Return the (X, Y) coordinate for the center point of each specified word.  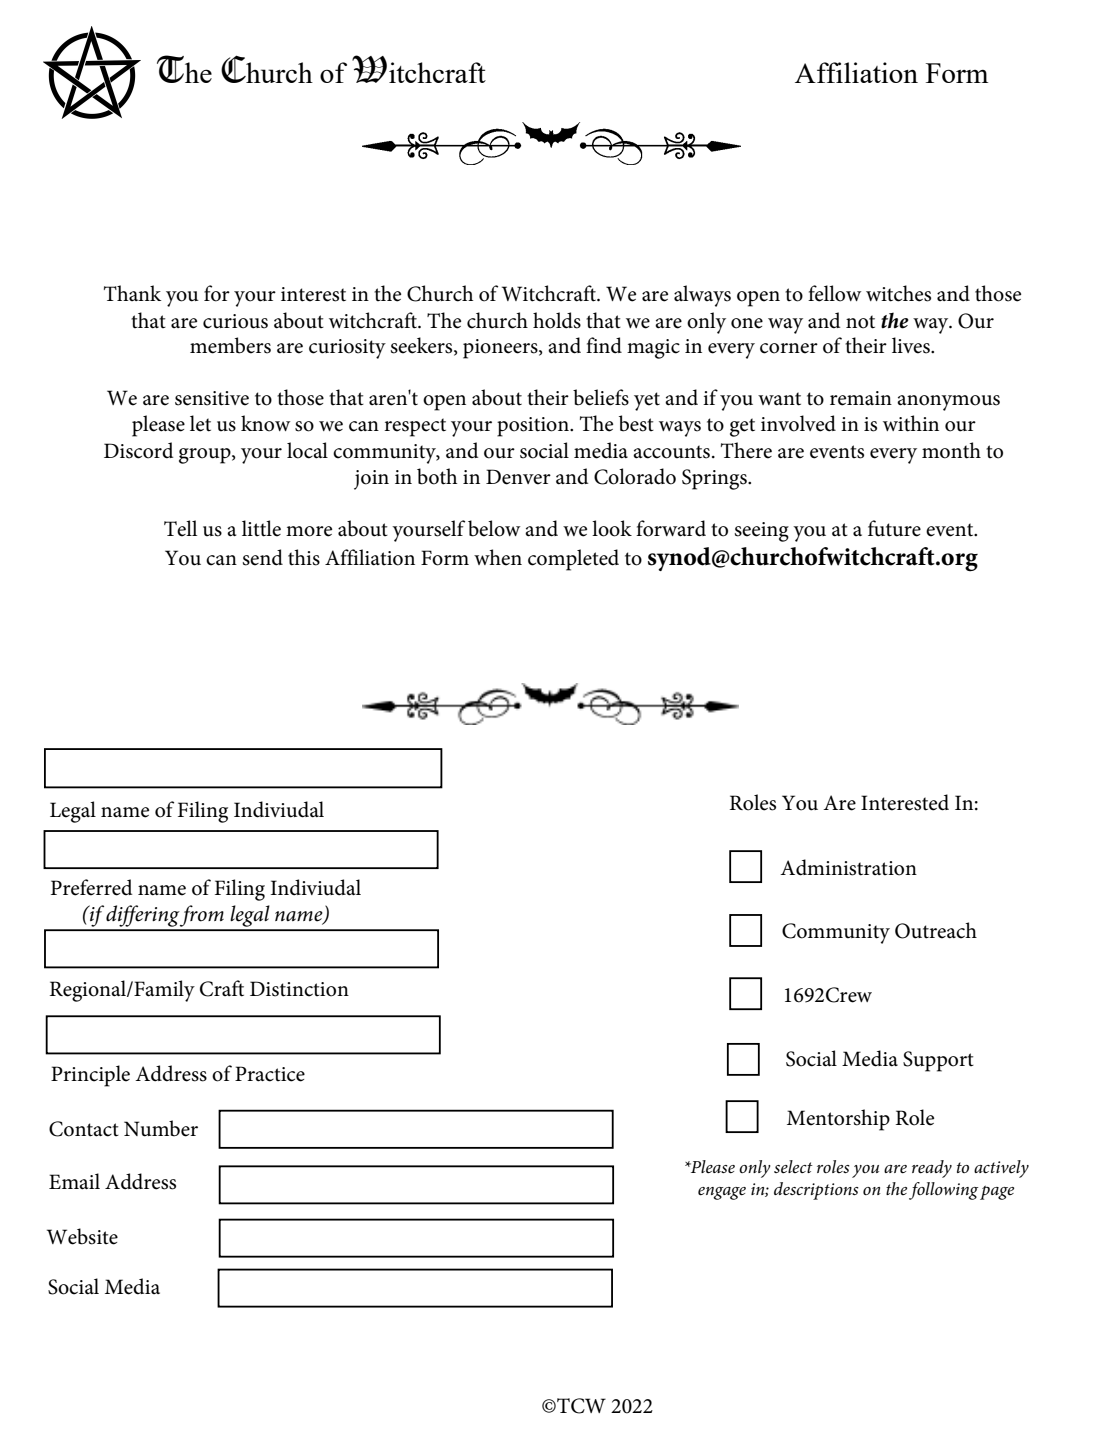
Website (82, 1236)
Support (938, 1061)
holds (557, 320)
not (860, 322)
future (894, 528)
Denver (518, 477)
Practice (270, 1074)
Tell (180, 528)
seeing (762, 532)
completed (573, 560)
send (263, 557)
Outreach (936, 930)
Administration (848, 867)
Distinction (299, 989)
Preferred (91, 887)
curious (235, 321)
